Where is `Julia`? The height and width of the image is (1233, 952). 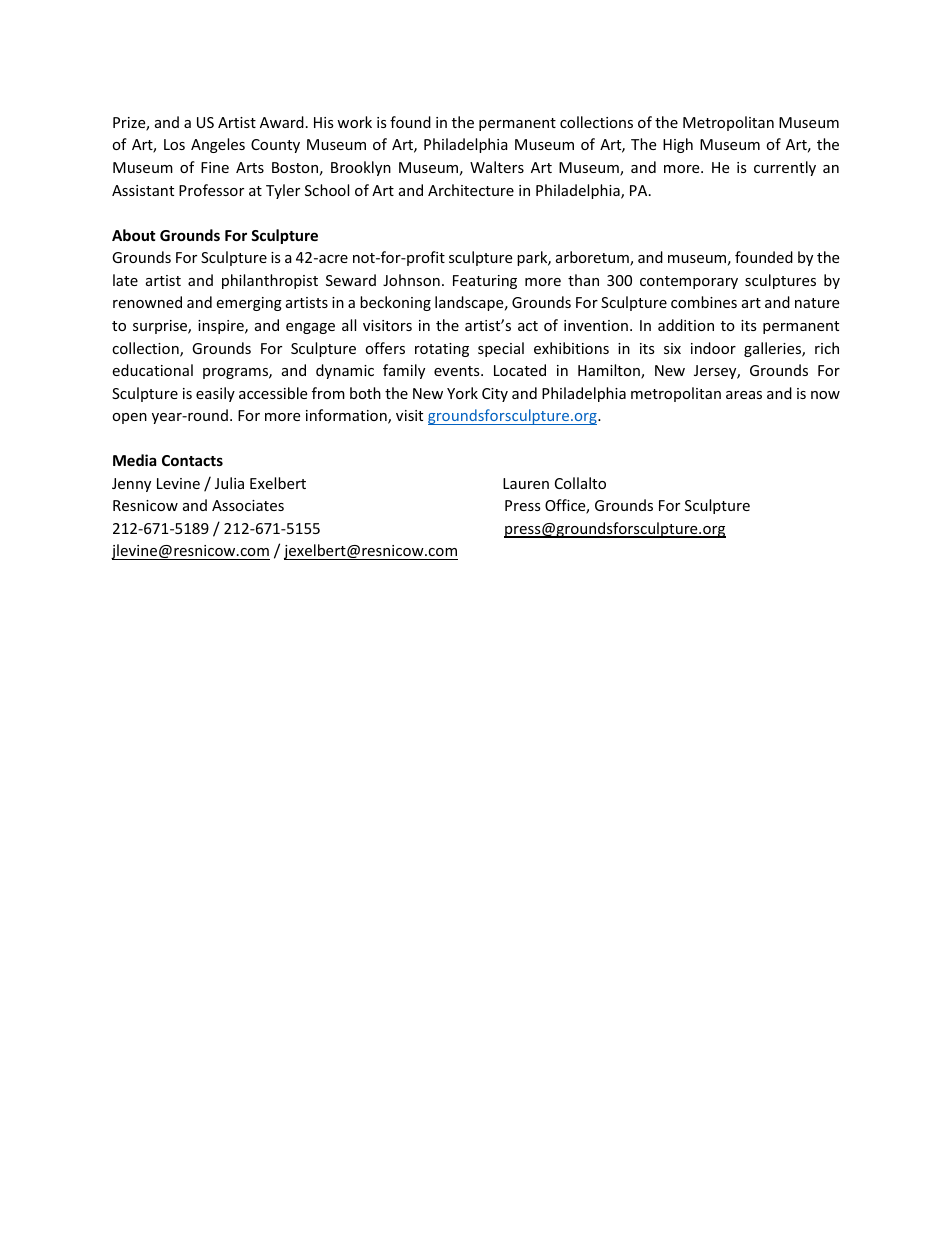
Julia is located at coordinates (229, 483).
